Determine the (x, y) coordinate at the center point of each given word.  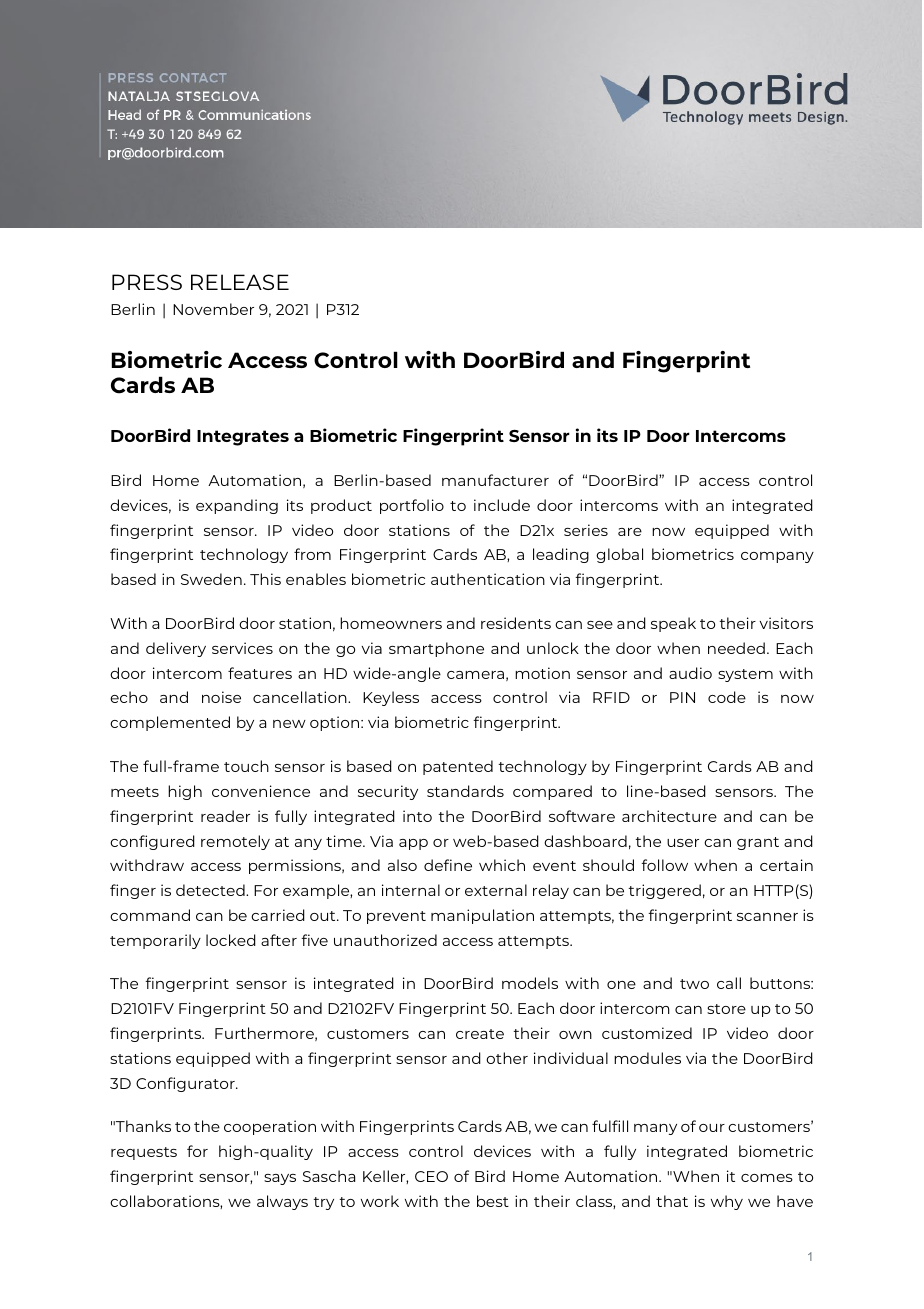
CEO (431, 1176)
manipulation (482, 916)
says (280, 1179)
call (729, 983)
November (213, 309)
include (502, 505)
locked (231, 940)
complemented (170, 723)
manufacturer (495, 480)
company (777, 557)
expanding (237, 506)
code (727, 697)
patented (458, 767)
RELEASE (240, 282)
